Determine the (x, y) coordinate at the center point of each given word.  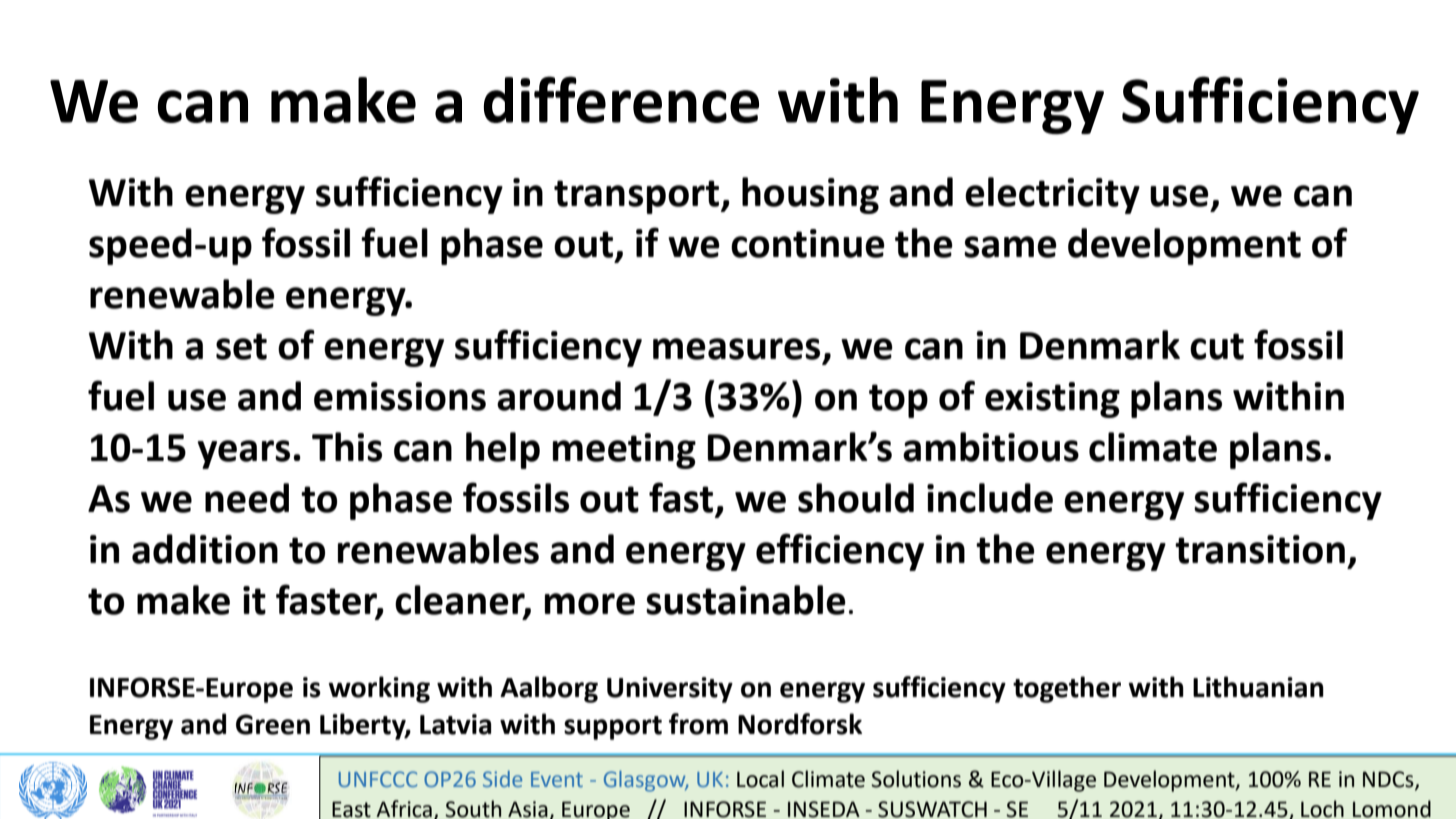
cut (1217, 346)
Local (760, 779)
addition (205, 549)
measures (736, 349)
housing (810, 195)
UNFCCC (378, 779)
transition (1260, 549)
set (241, 346)
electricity (1052, 195)
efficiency (840, 552)
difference (621, 99)
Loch (1322, 809)
